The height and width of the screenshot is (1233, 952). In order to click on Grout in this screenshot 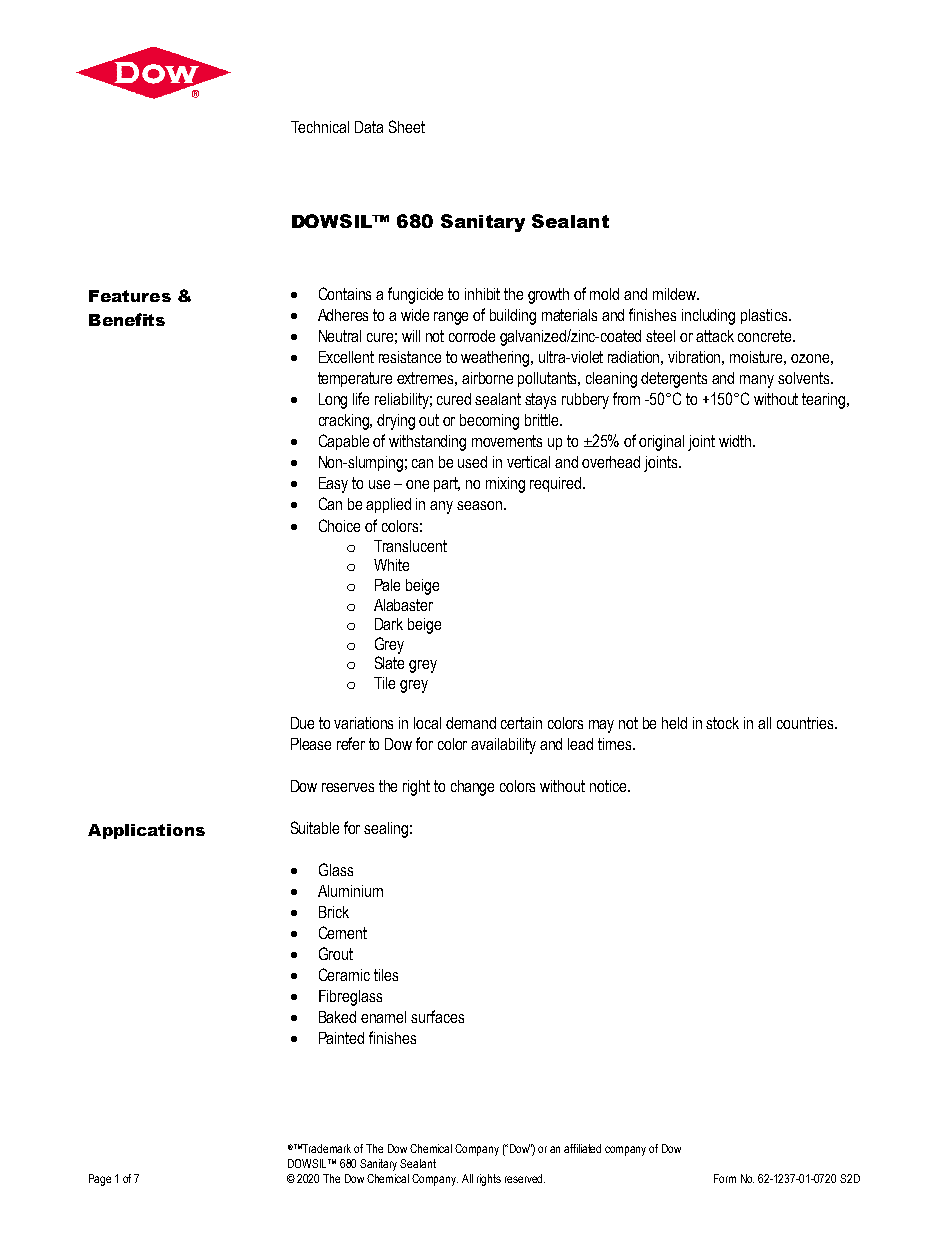, I will do `click(336, 953)`.
